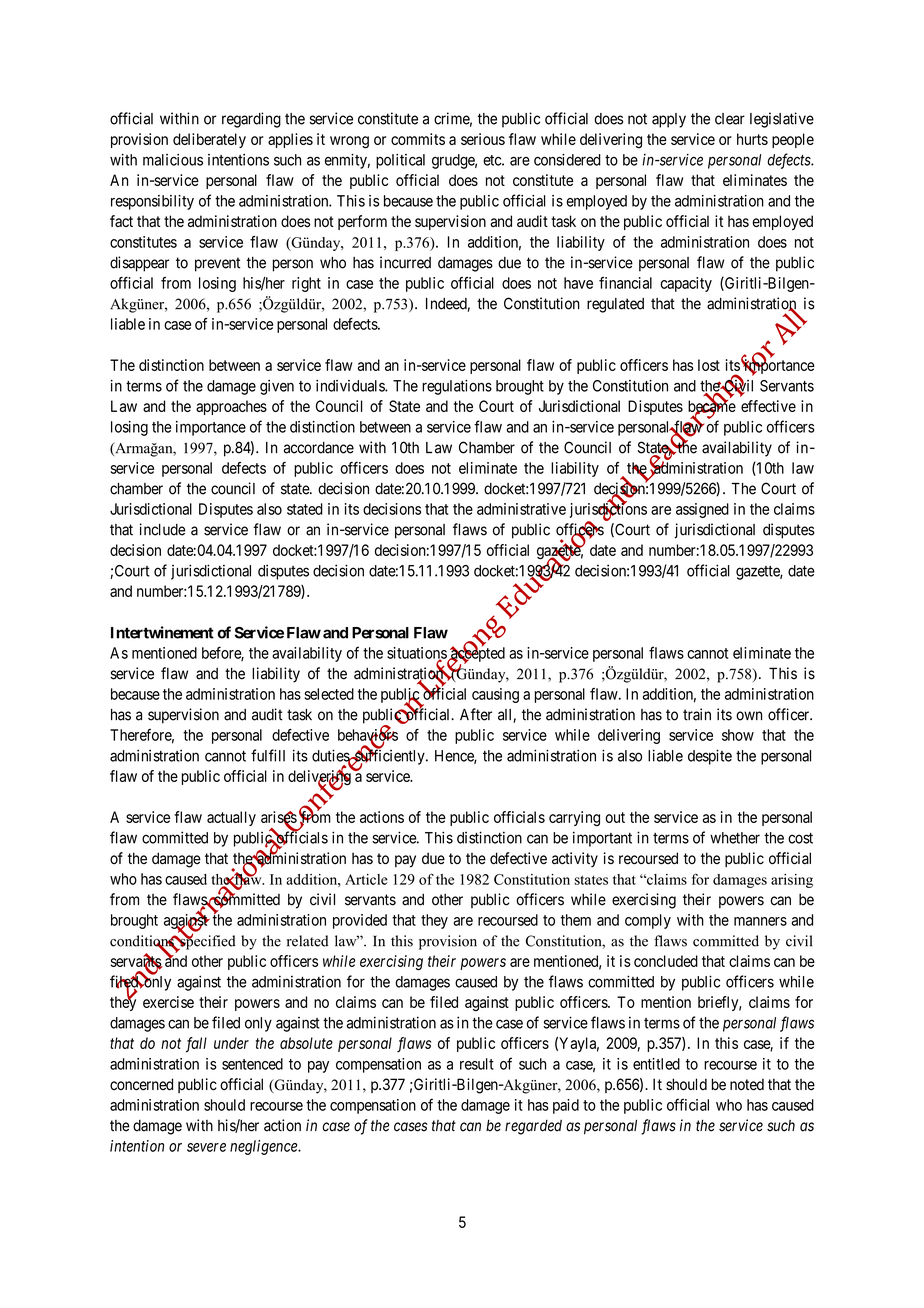 Image resolution: width=924 pixels, height=1308 pixels. Describe the element at coordinates (710, 757) in the screenshot. I see `despite` at that location.
